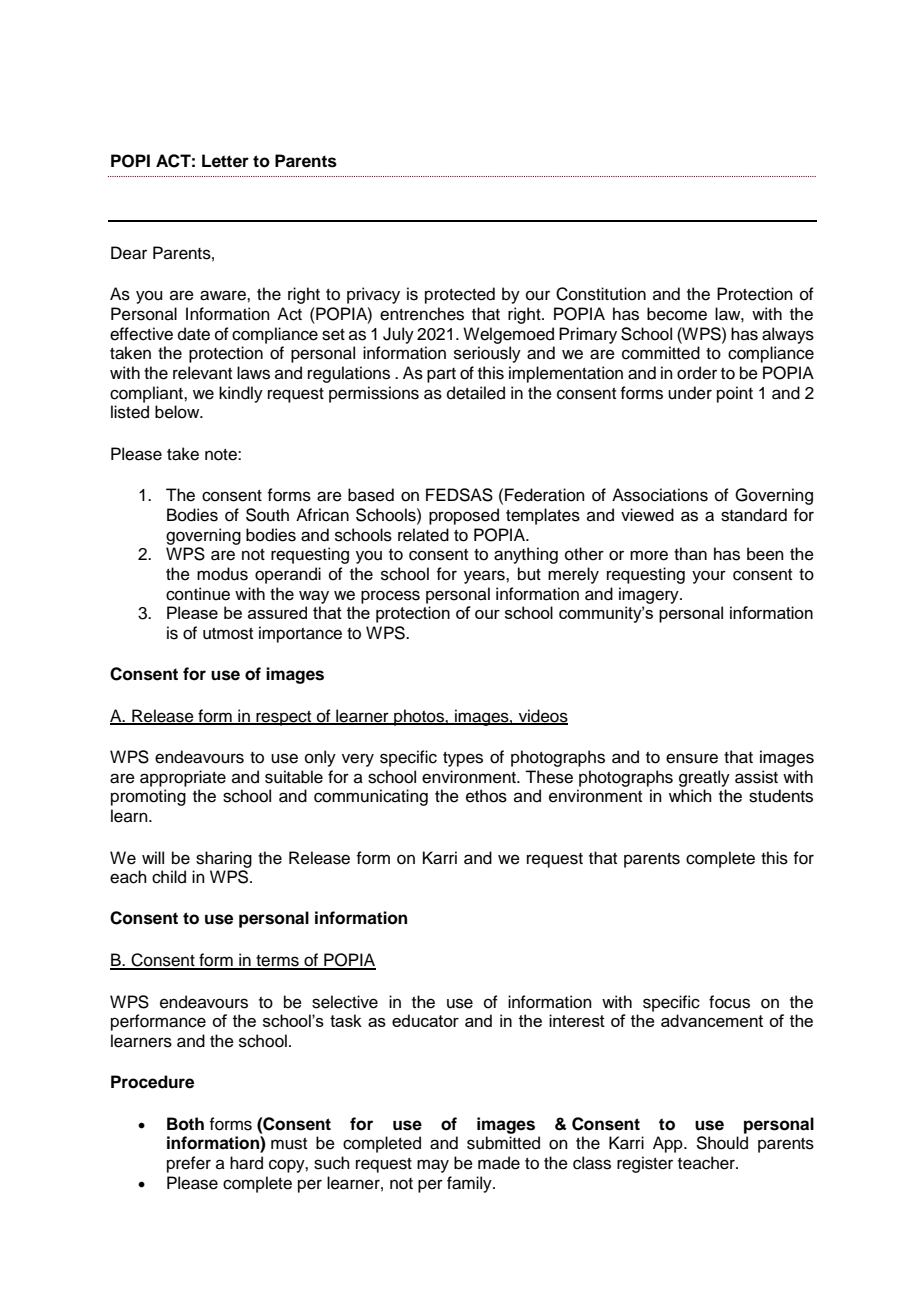 The width and height of the screenshot is (924, 1309). What do you see at coordinates (225, 161) in the screenshot?
I see `Letter` at bounding box center [225, 161].
